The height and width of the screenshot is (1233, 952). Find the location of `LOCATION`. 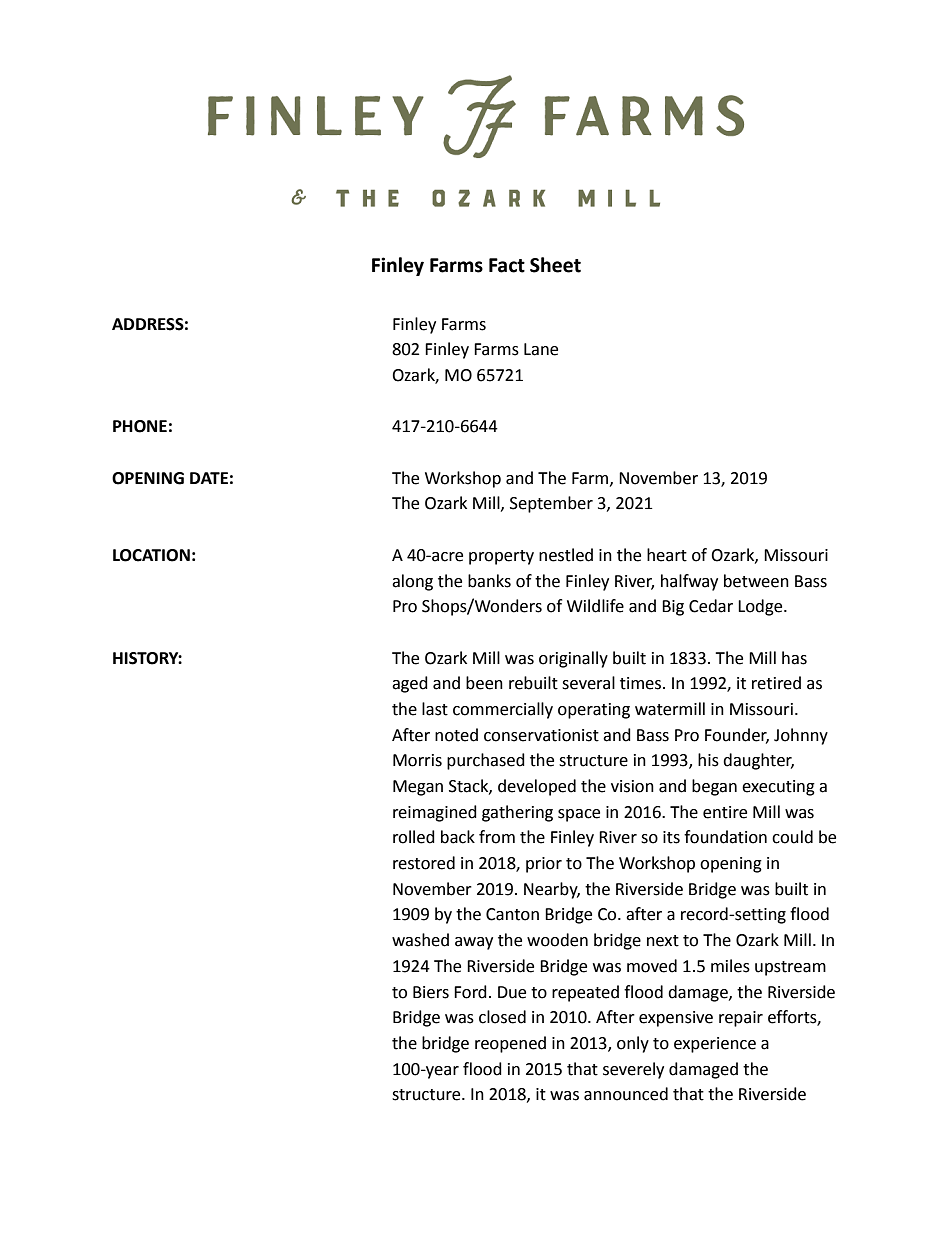

LOCATION is located at coordinates (151, 555).
